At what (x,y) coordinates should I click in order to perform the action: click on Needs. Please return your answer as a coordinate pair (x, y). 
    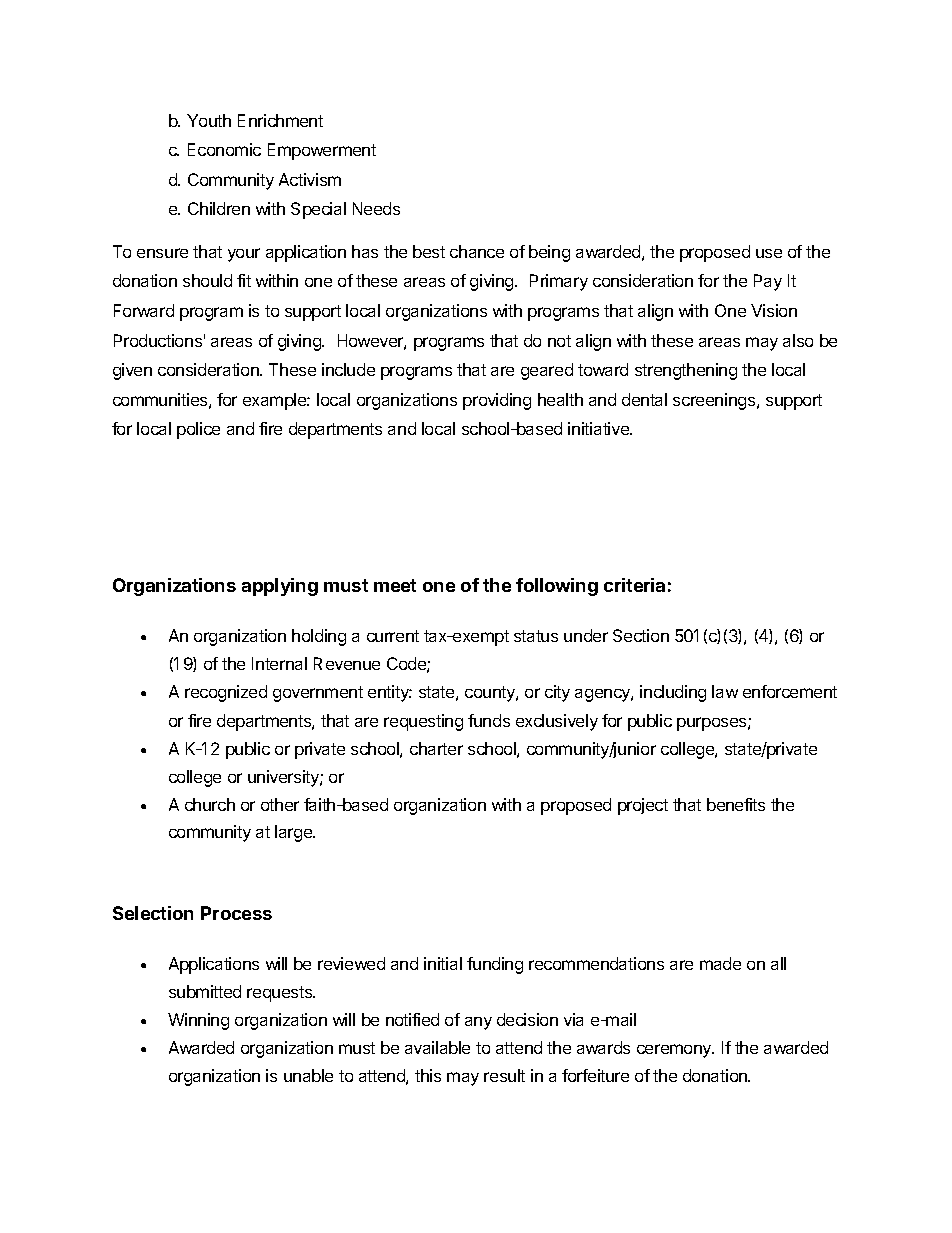
    Looking at the image, I should click on (376, 208).
